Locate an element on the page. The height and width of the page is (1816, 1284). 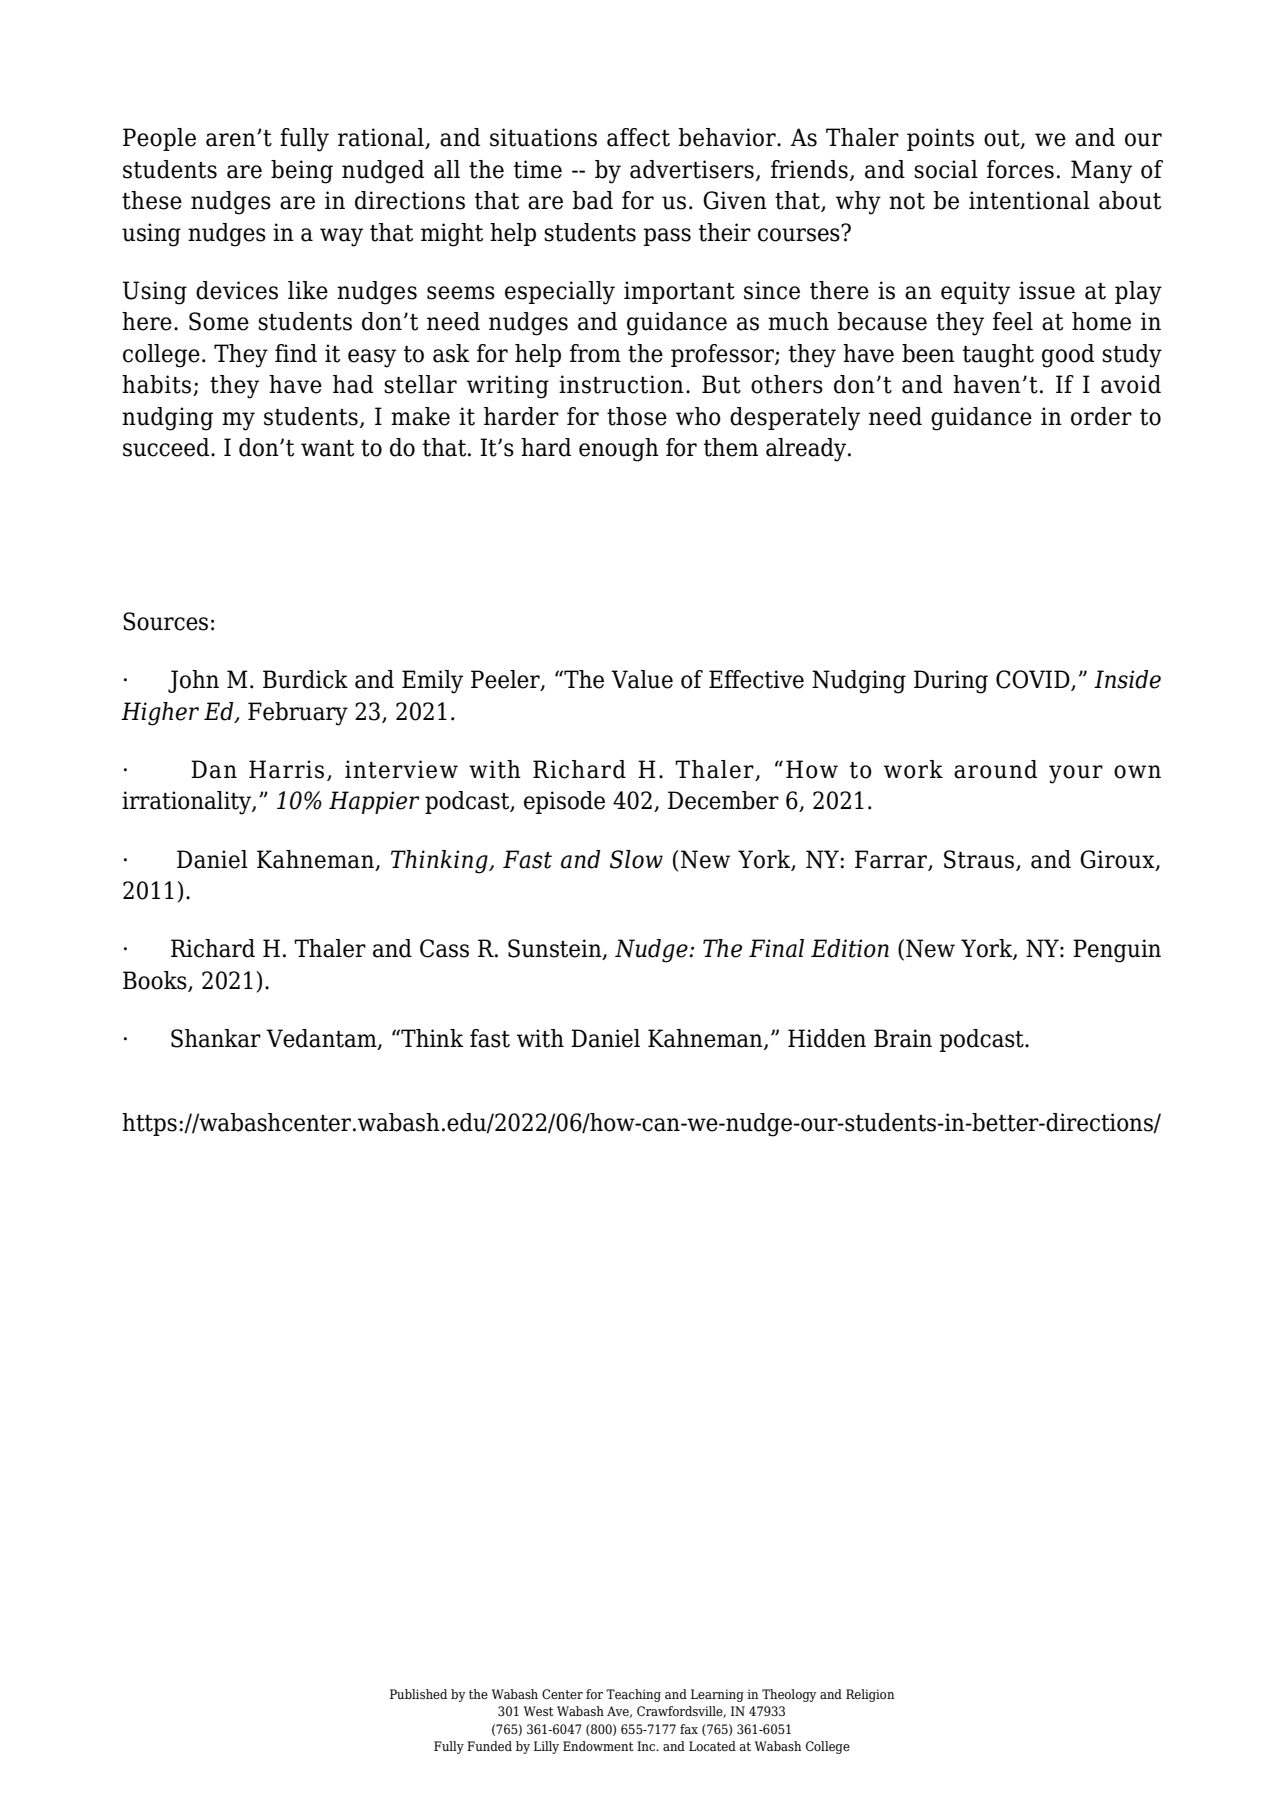
Shankar is located at coordinates (216, 1038).
